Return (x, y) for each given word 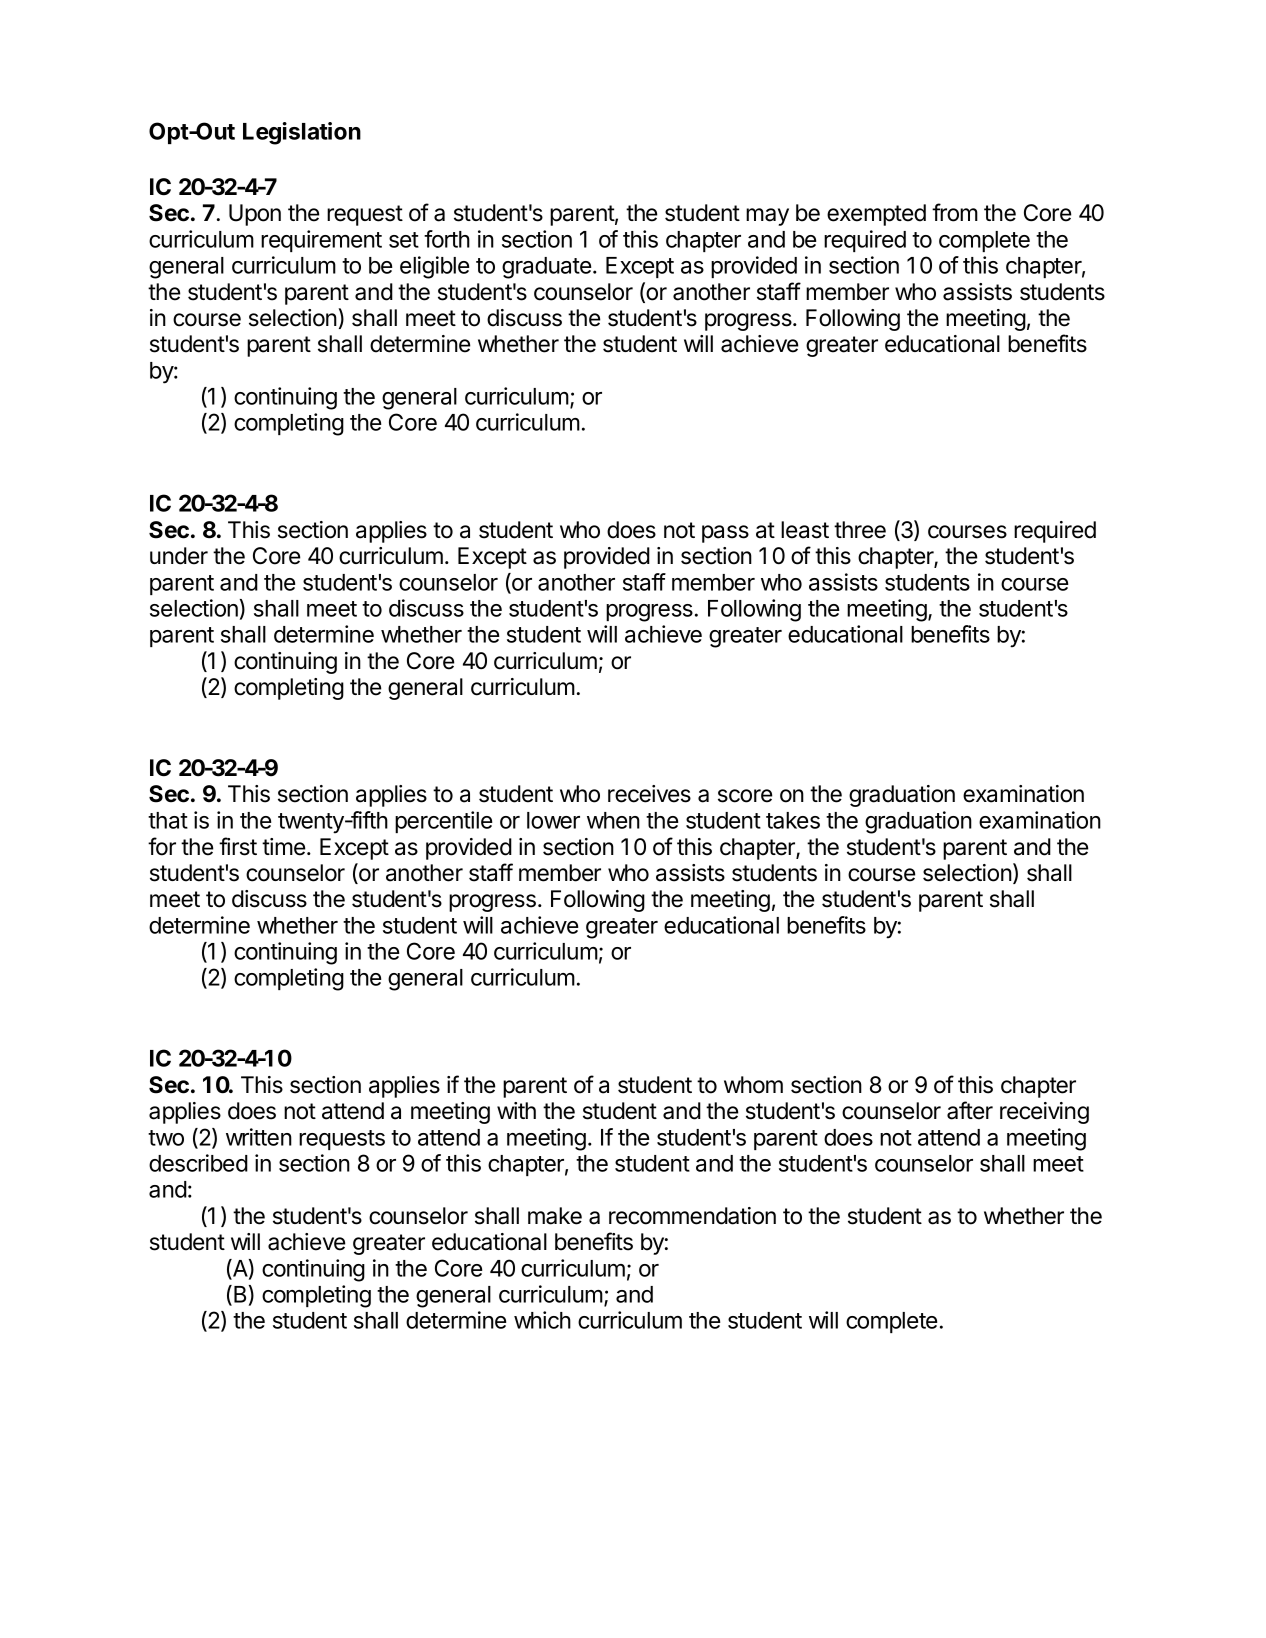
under (179, 556)
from (955, 212)
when (613, 820)
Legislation (302, 133)
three (860, 530)
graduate (548, 268)
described (198, 1163)
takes (793, 820)
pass (725, 534)
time (285, 847)
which (542, 1320)
